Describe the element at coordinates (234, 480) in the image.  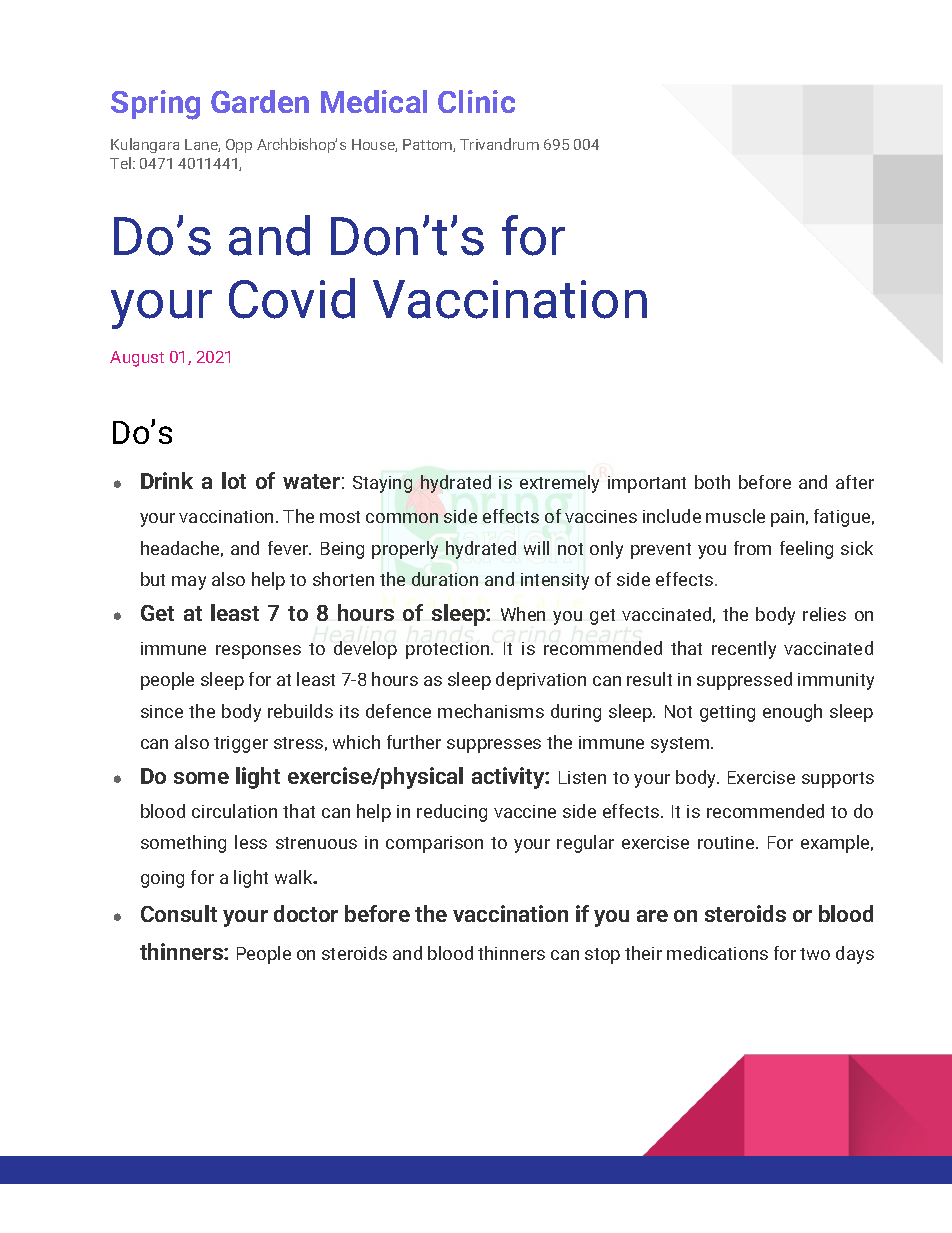
I see `lot` at that location.
